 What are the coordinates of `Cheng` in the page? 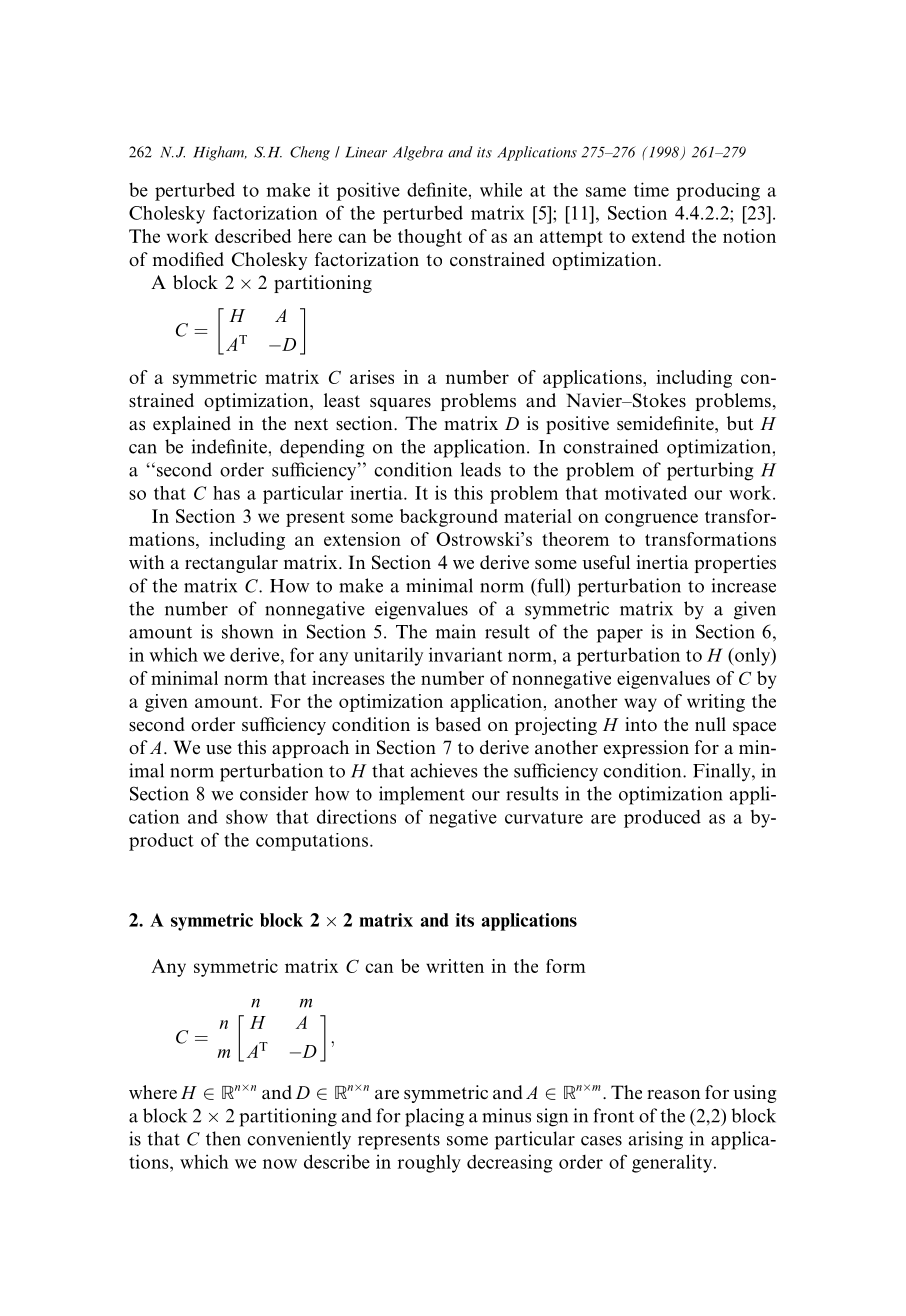 It's located at (310, 153).
